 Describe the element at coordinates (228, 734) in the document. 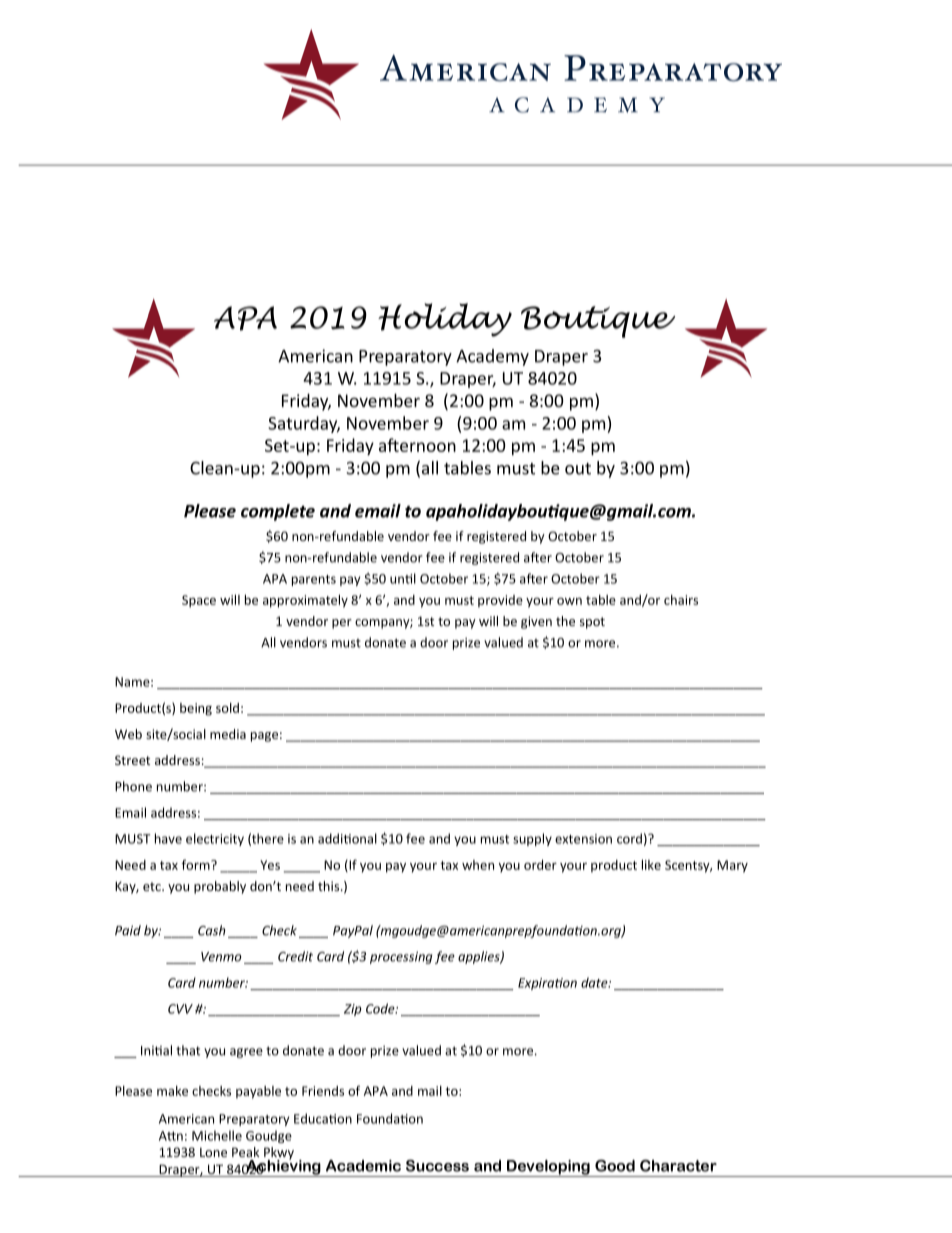

I see `media` at that location.
